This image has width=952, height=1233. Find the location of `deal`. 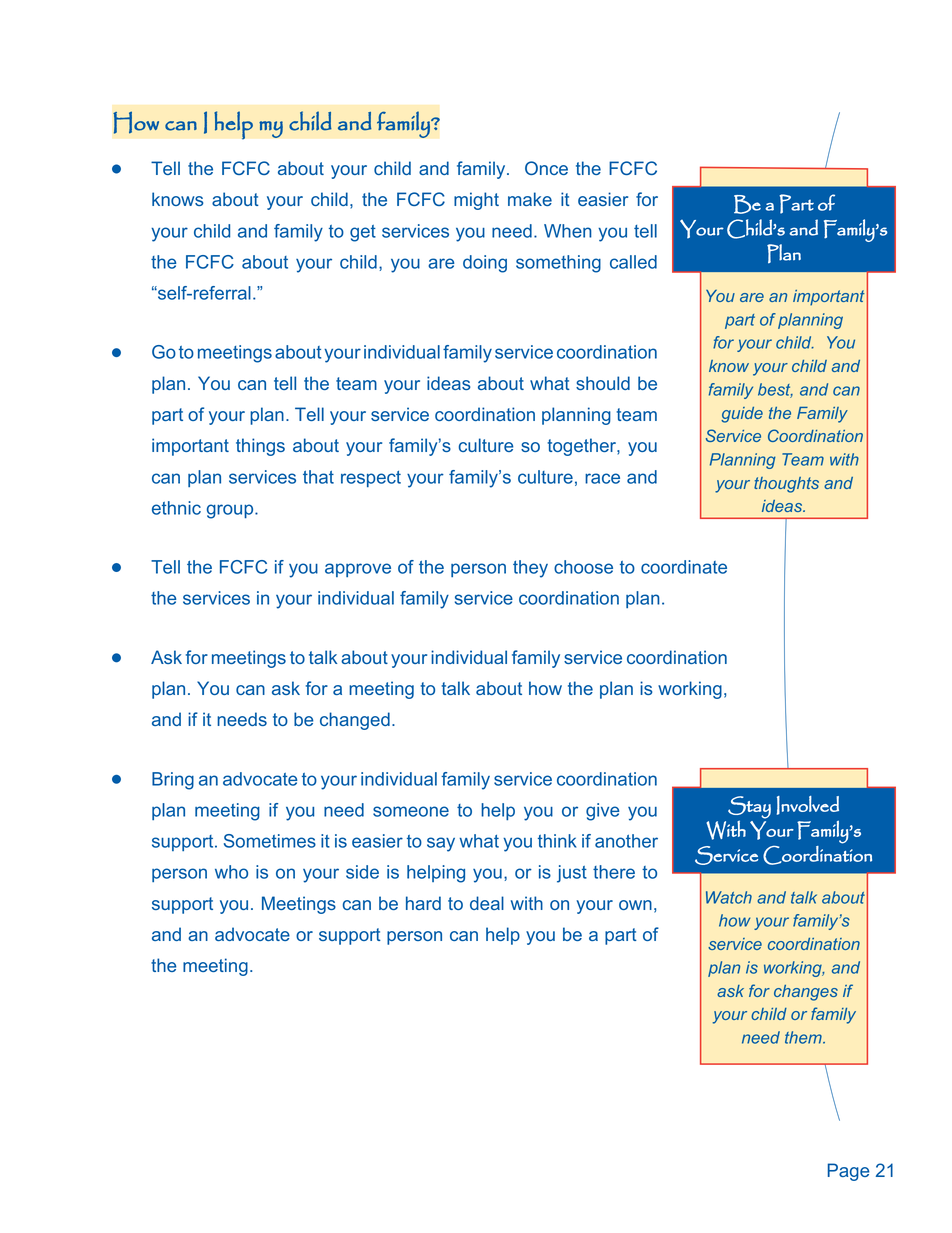

deal is located at coordinates (487, 903).
